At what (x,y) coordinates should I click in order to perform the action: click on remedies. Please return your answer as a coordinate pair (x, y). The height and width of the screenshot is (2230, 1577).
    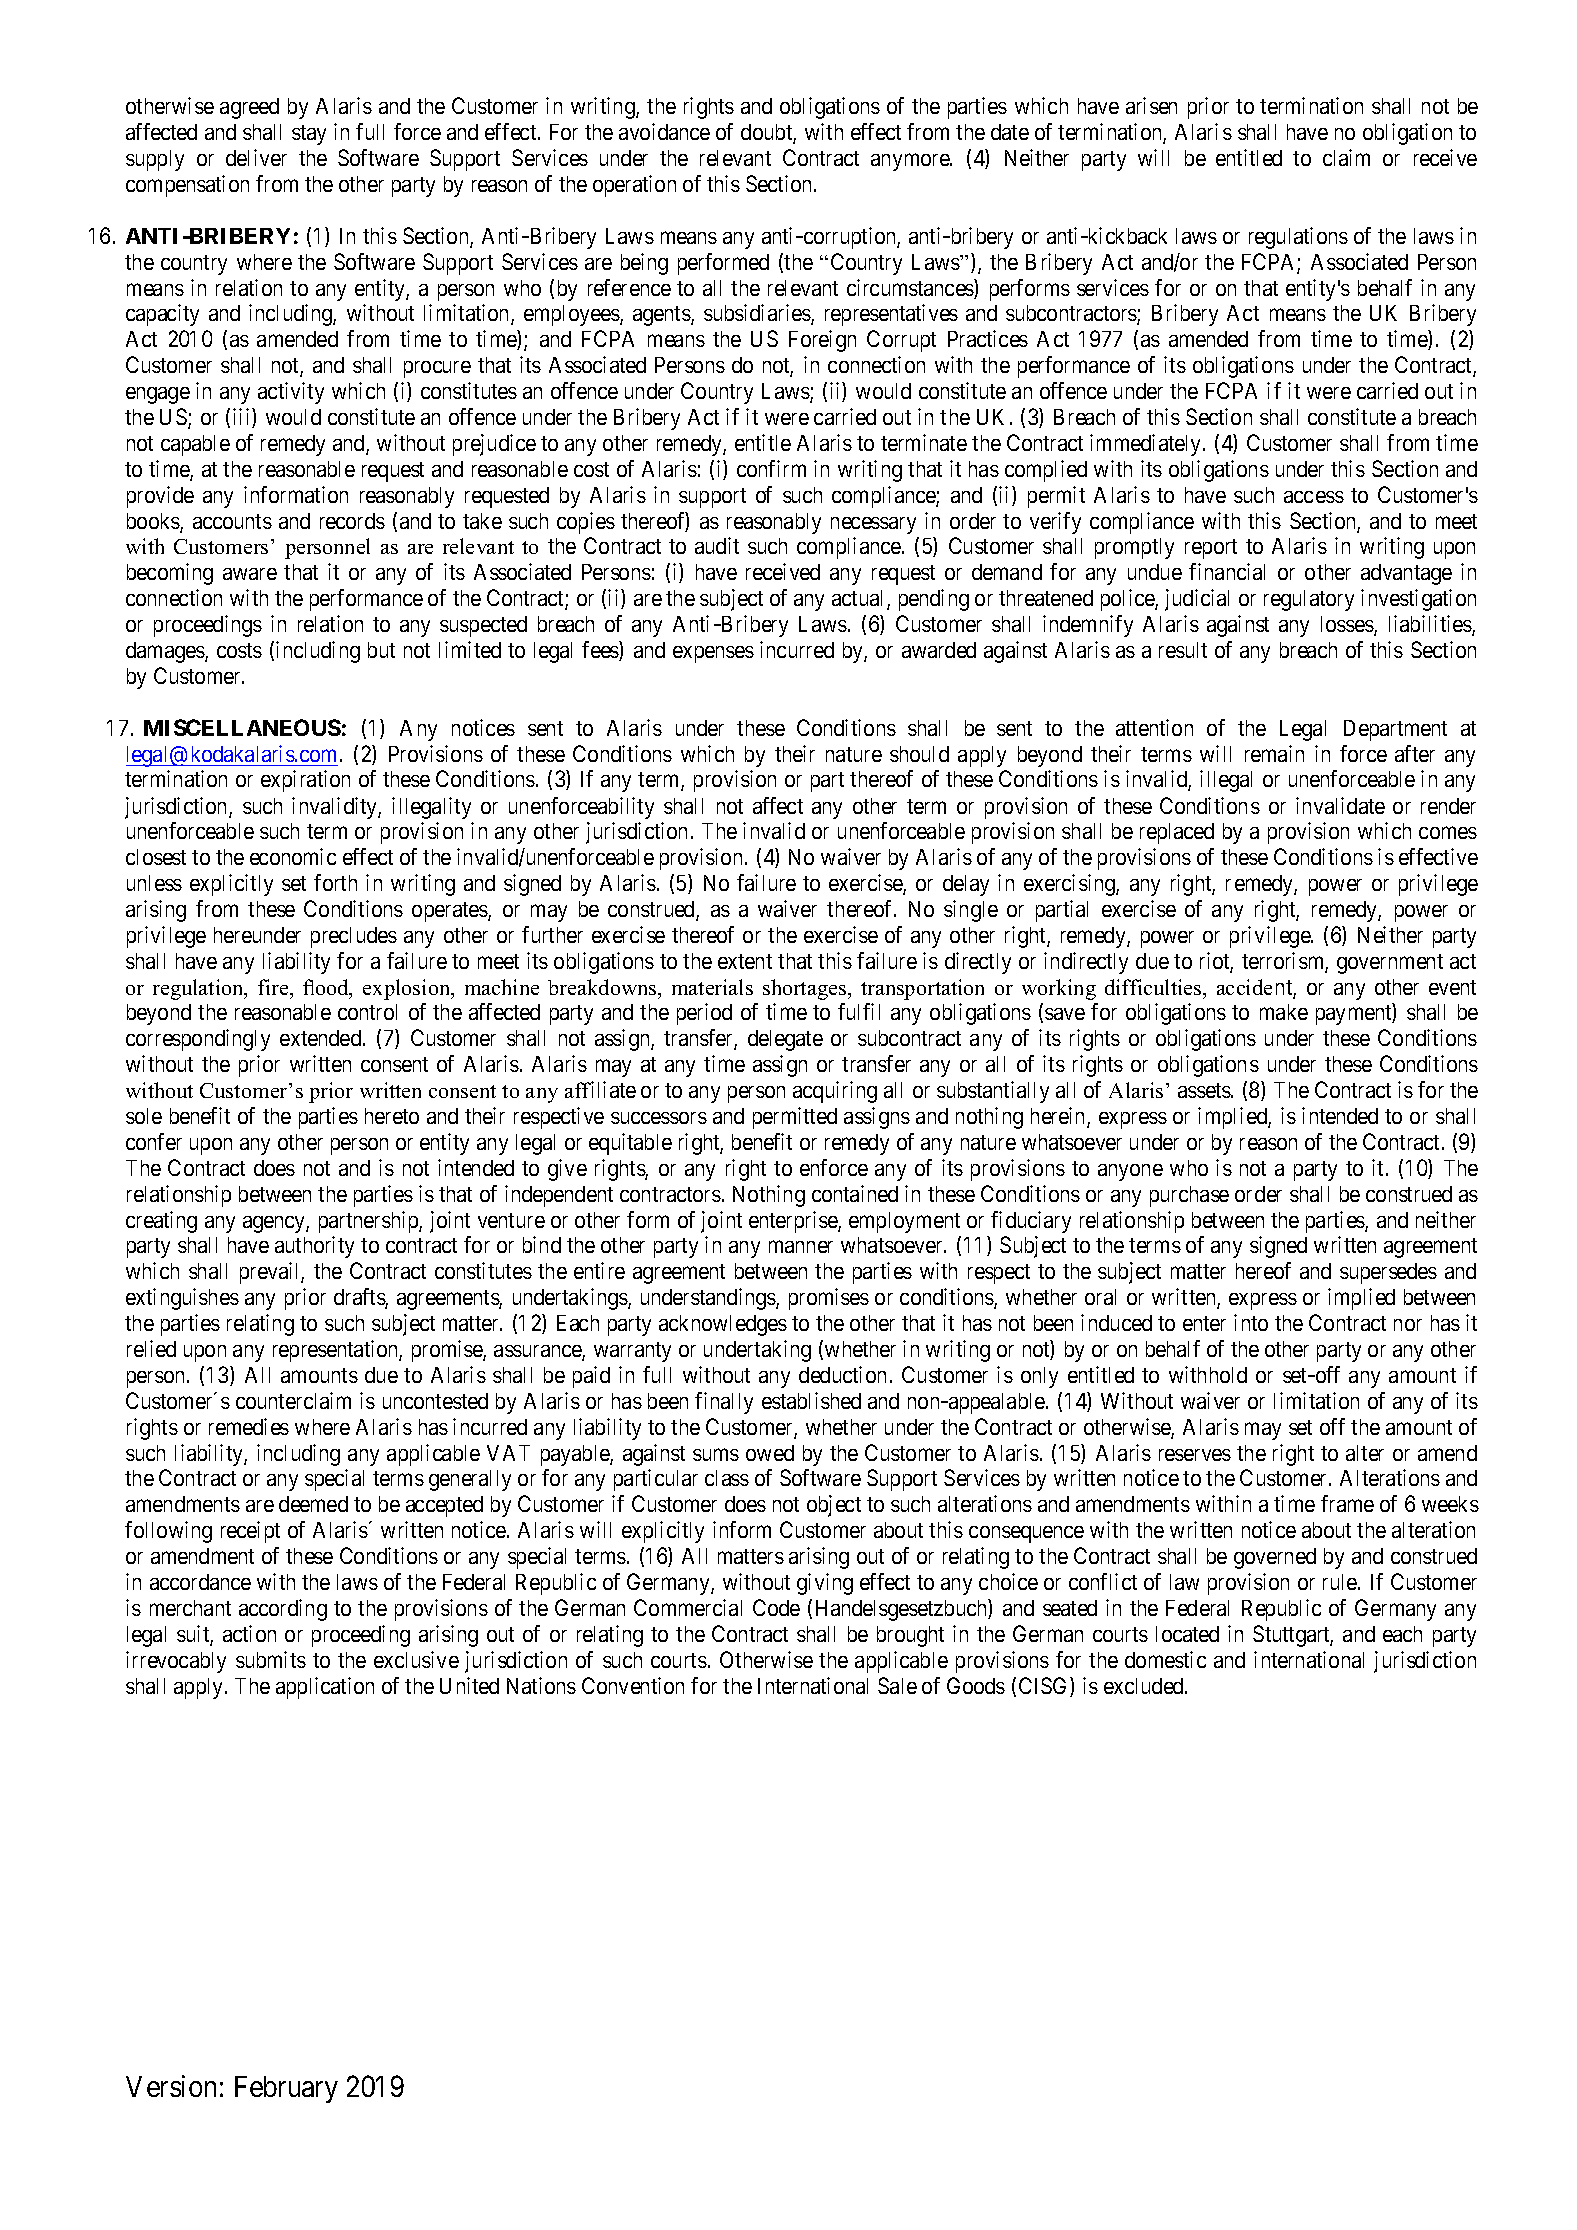
    Looking at the image, I should click on (249, 1426).
